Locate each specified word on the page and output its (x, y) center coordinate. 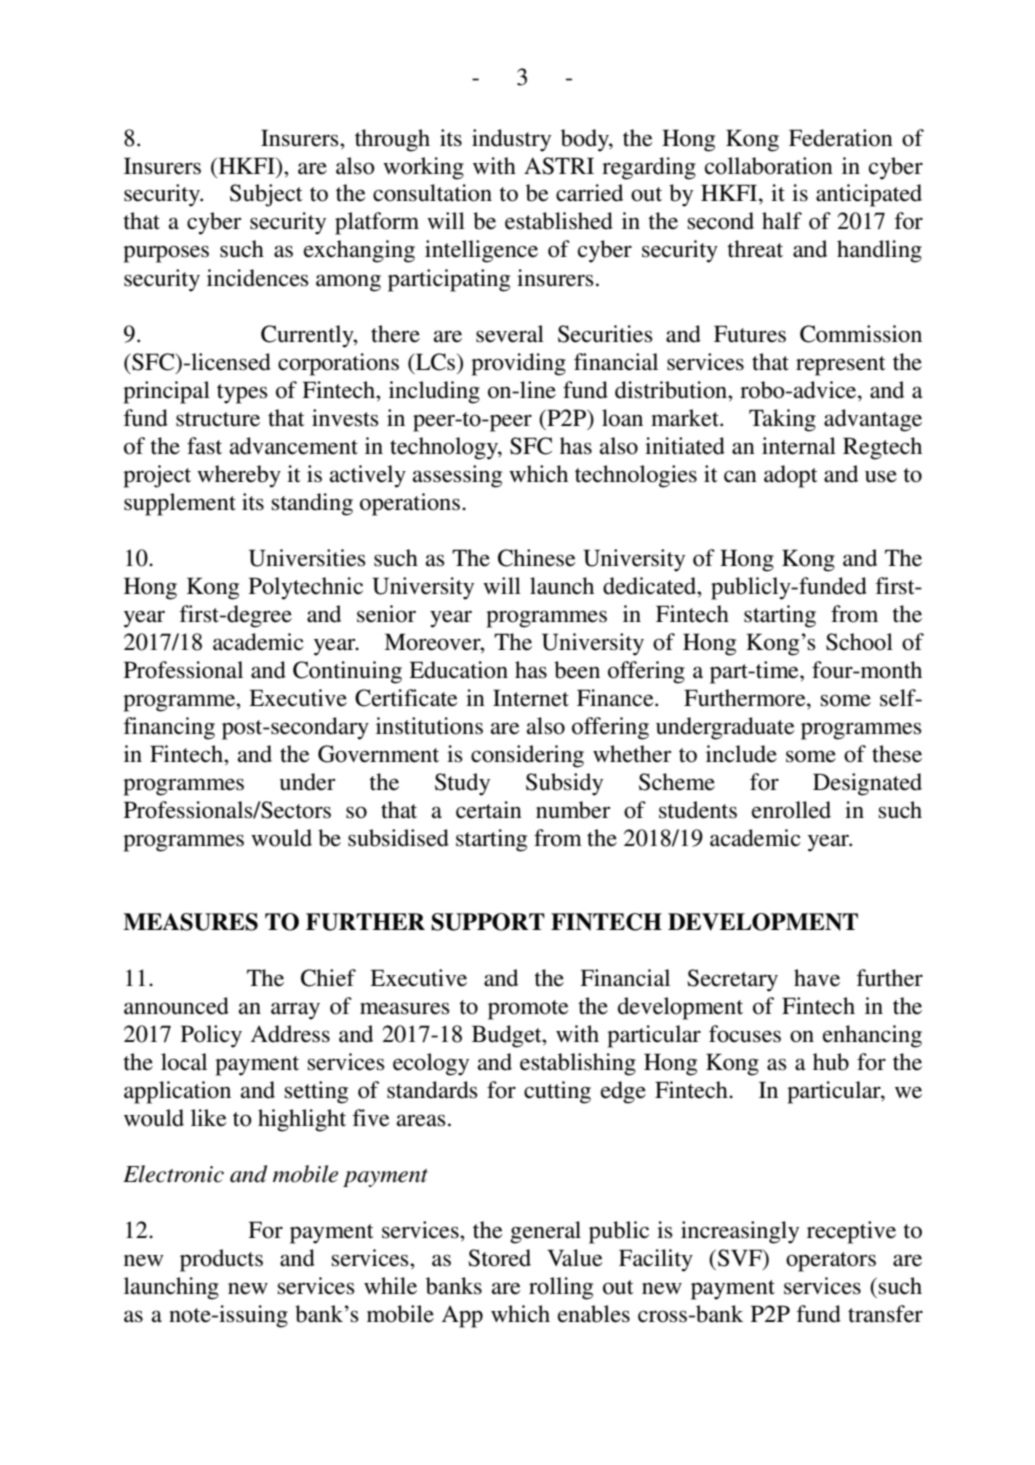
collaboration (769, 166)
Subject (266, 195)
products (221, 1260)
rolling (561, 1288)
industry (511, 140)
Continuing (347, 672)
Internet (531, 698)
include (741, 754)
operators (831, 1262)
